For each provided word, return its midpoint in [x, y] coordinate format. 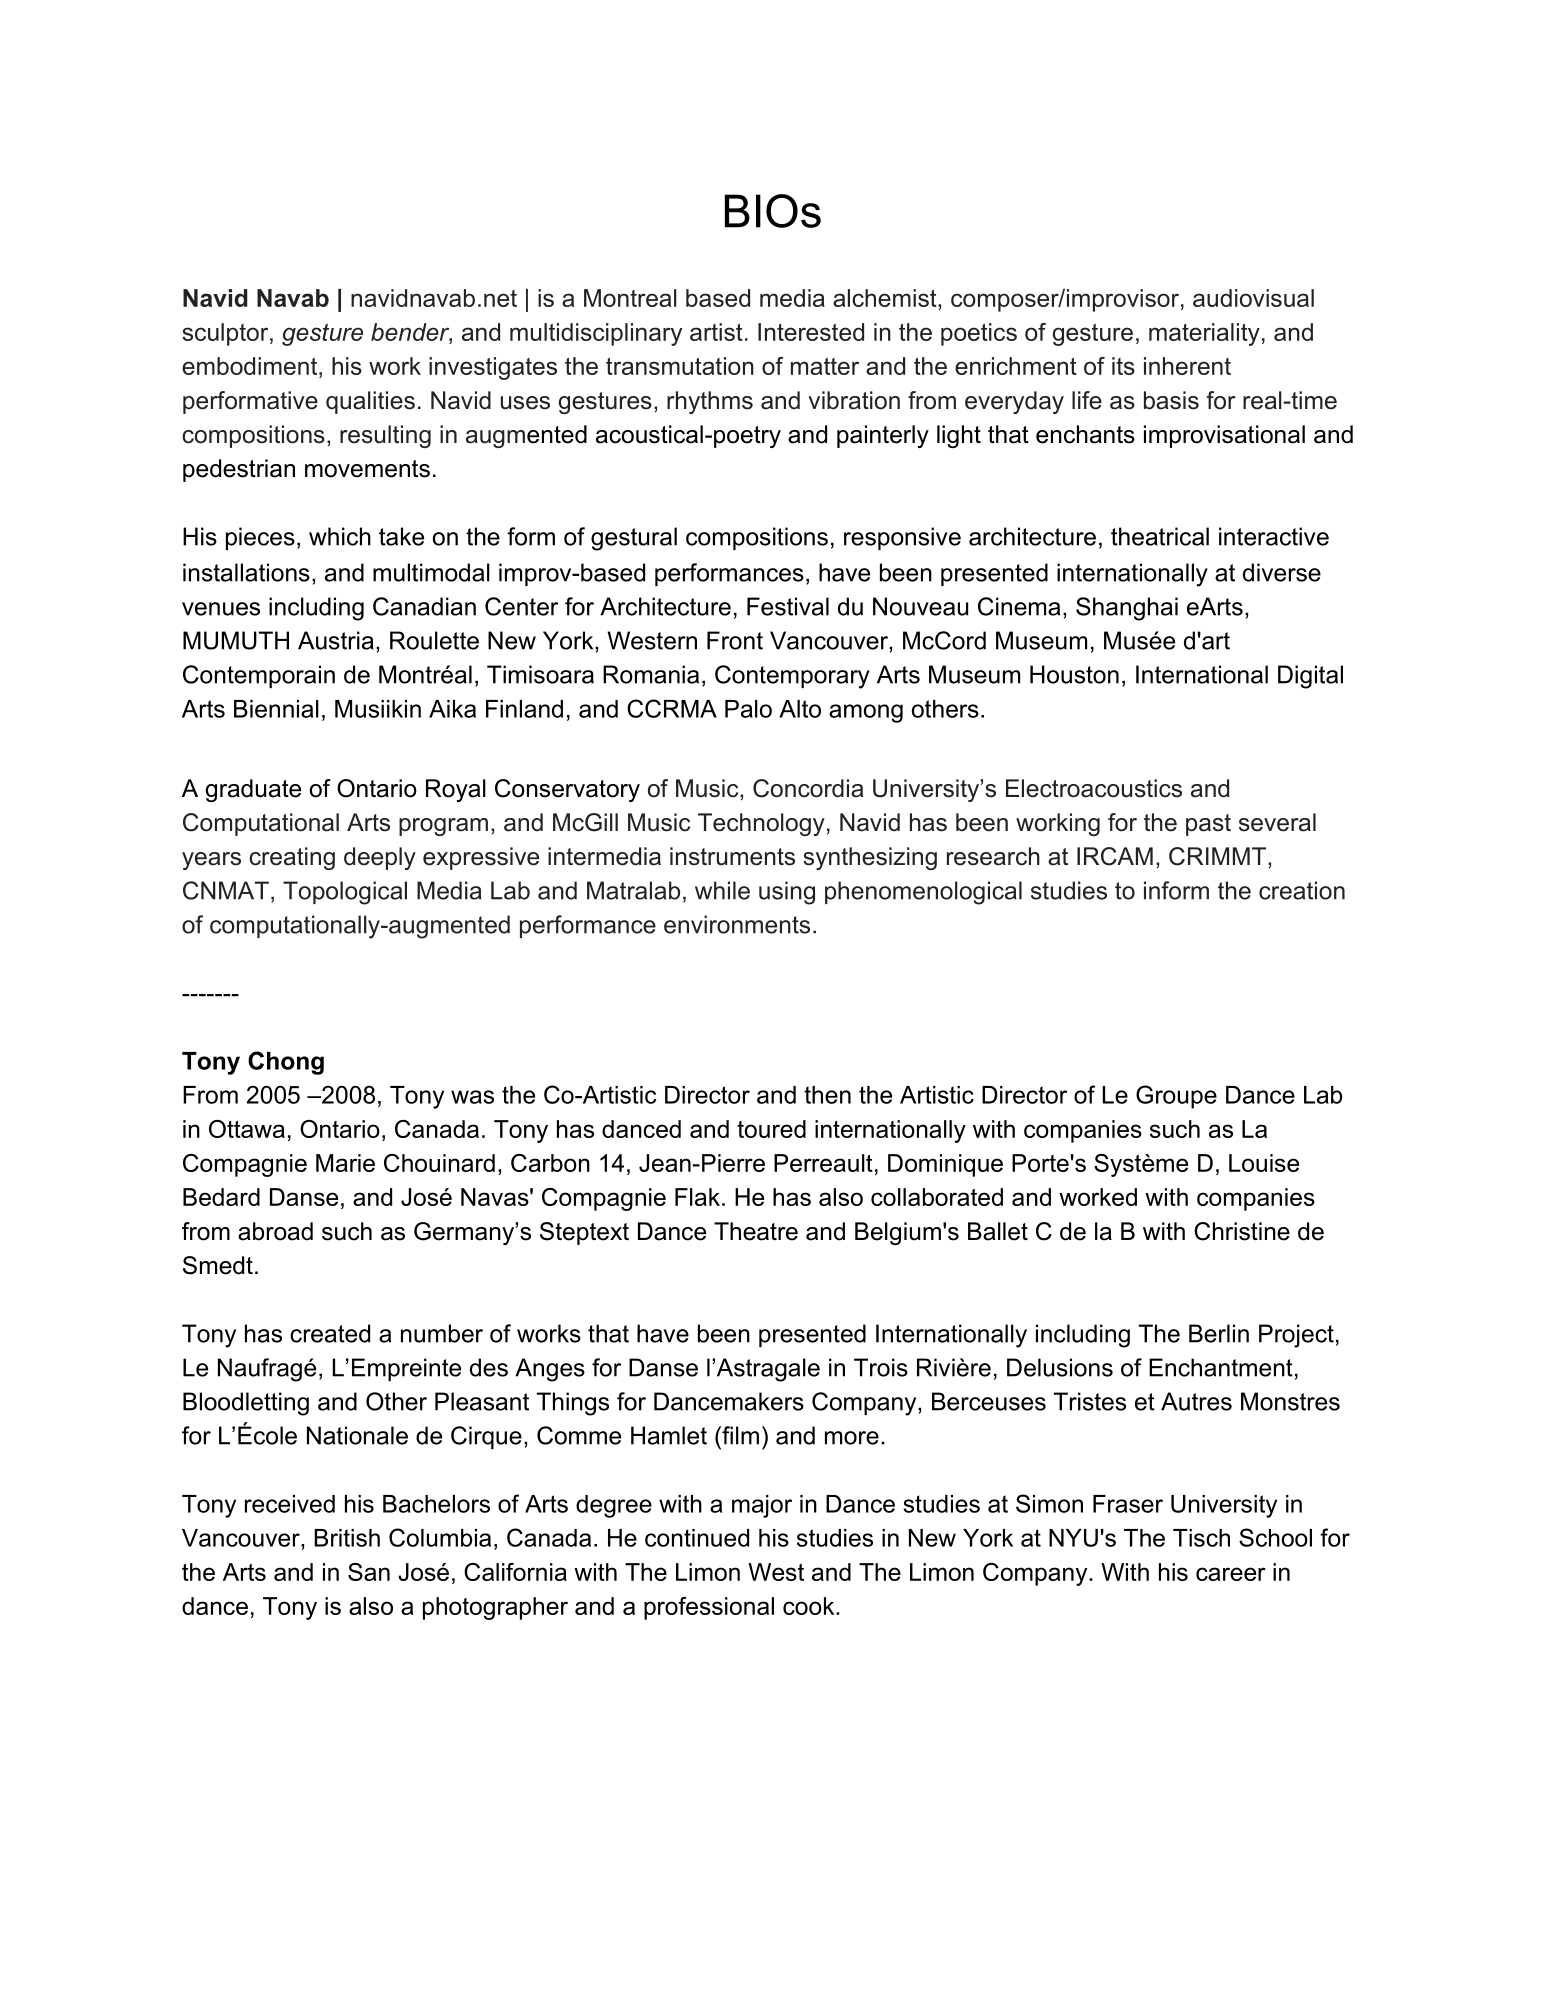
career [1231, 1574]
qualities [370, 402]
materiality [1204, 334]
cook [810, 1606]
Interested [811, 332]
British [347, 1538]
